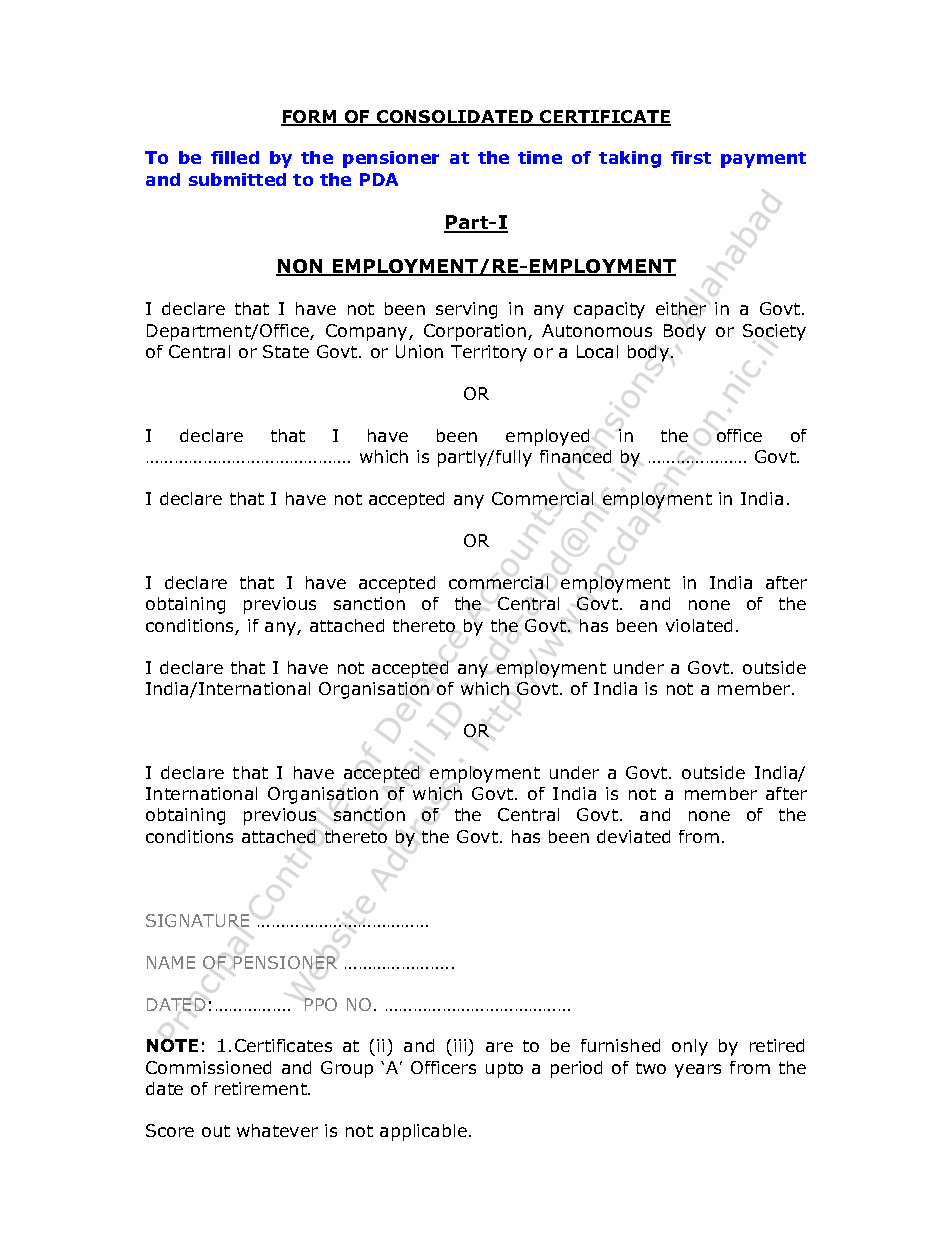 This screenshot has height=1233, width=952. What do you see at coordinates (540, 157) in the screenshot?
I see `time` at bounding box center [540, 157].
